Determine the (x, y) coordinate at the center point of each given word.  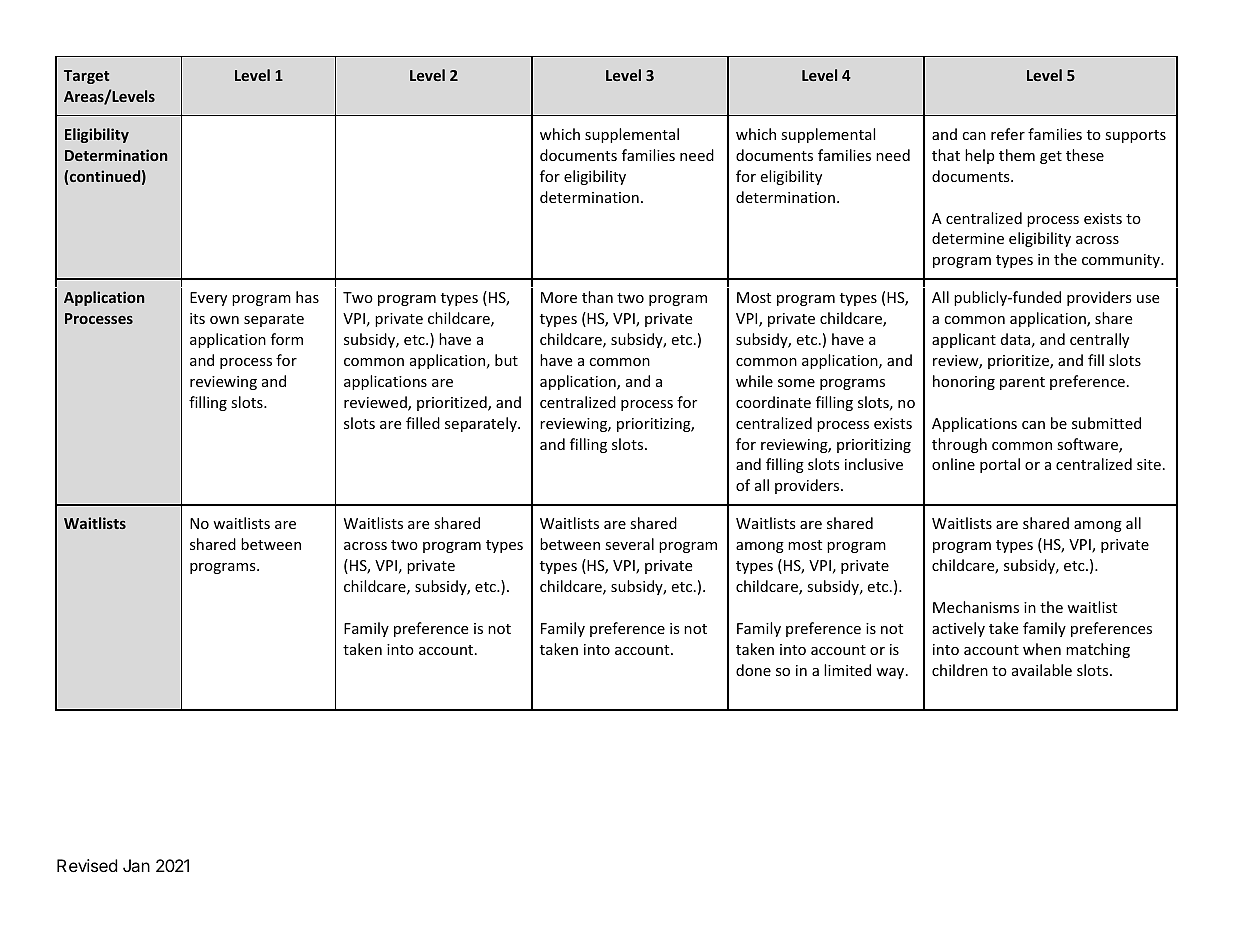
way (891, 673)
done (753, 670)
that (946, 155)
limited (847, 670)
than (597, 297)
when (1042, 649)
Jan (136, 865)
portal (1000, 465)
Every (208, 299)
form (287, 339)
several (629, 544)
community (1122, 261)
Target (86, 77)
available (1042, 670)
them (1017, 155)
